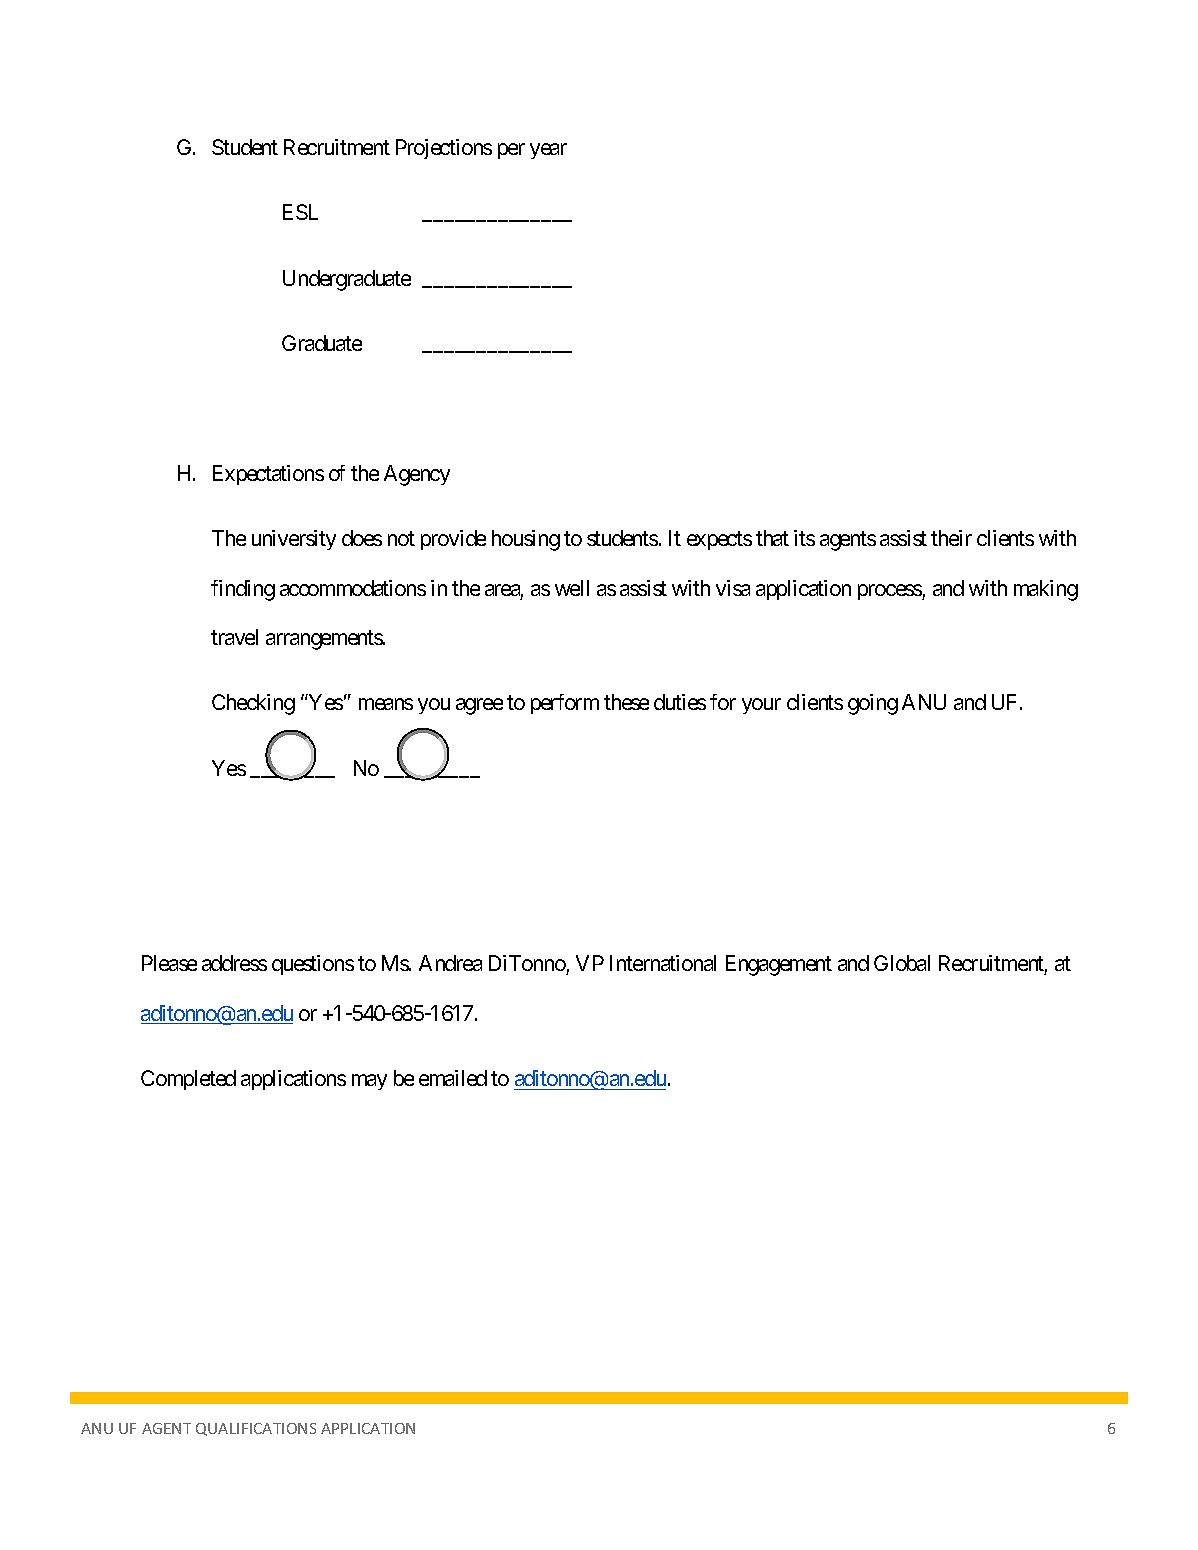 This document has width=1198, height=1550. What do you see at coordinates (951, 538) in the document?
I see `their` at bounding box center [951, 538].
